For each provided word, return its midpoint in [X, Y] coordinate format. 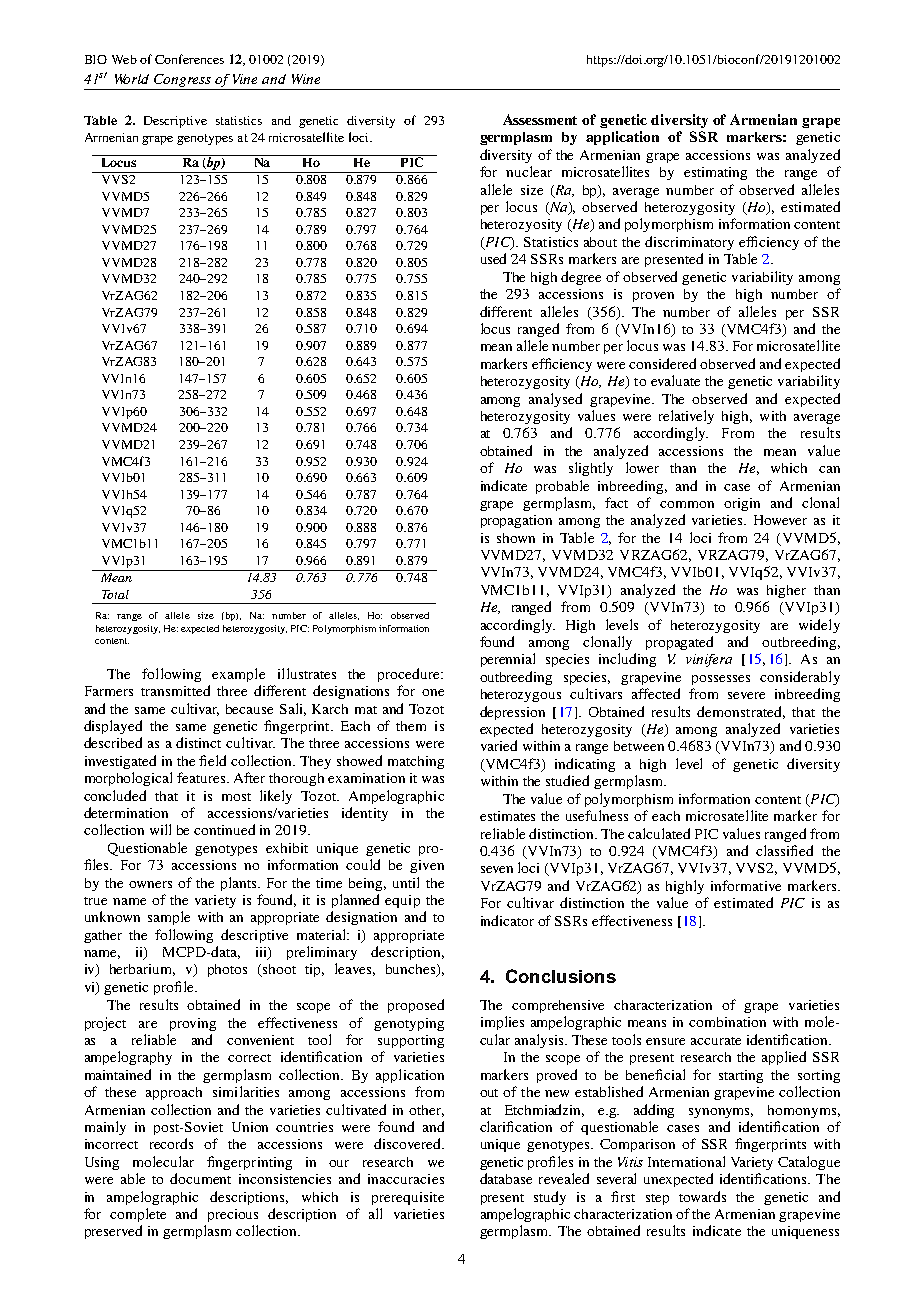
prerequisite [408, 1198]
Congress [182, 80]
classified [784, 850]
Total [115, 594]
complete [138, 1215]
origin [742, 504]
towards [702, 1196]
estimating [715, 173]
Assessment [540, 119]
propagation [516, 521]
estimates [507, 816]
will [160, 829]
